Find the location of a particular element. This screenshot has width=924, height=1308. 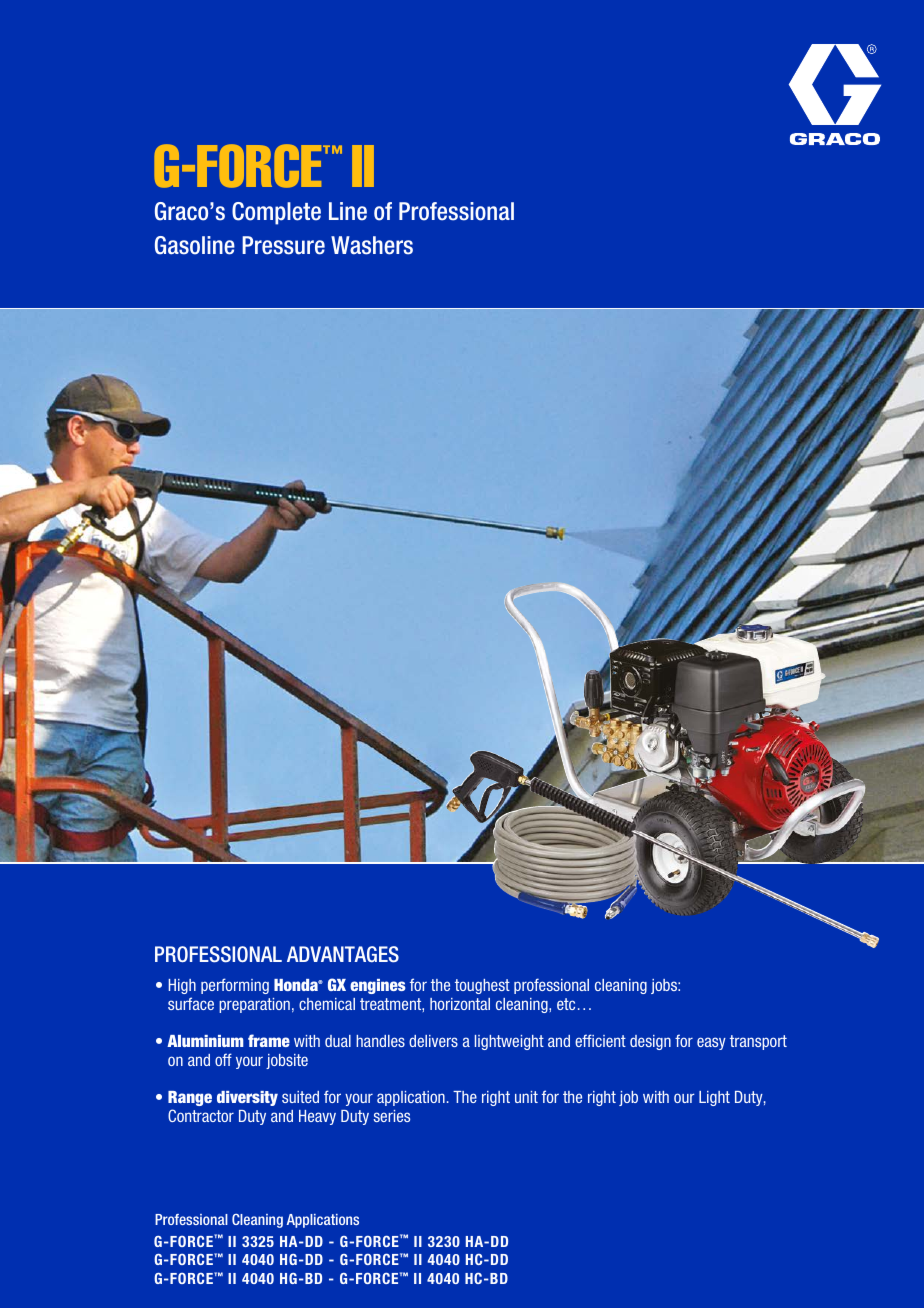

Complete is located at coordinates (276, 213).
